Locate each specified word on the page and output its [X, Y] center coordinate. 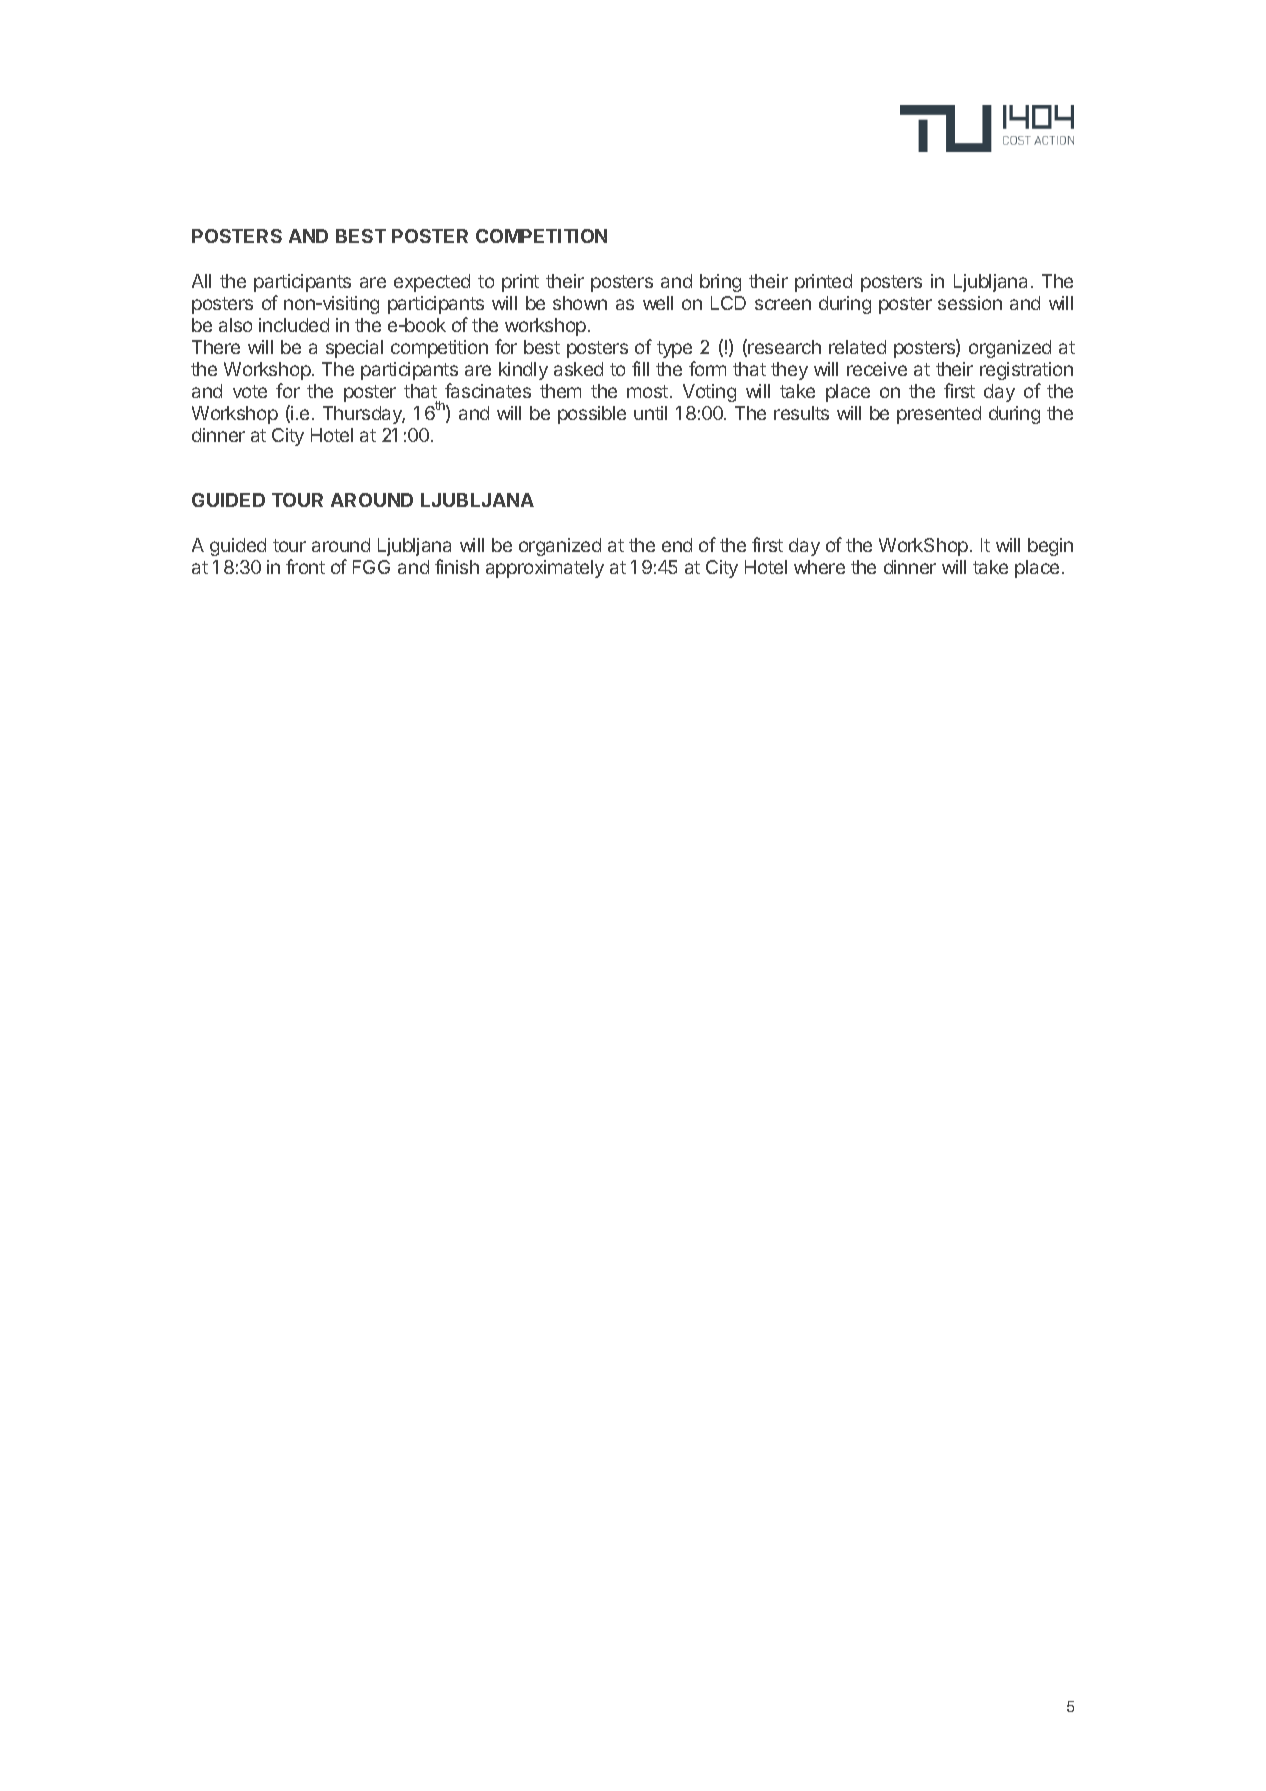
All [201, 281]
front [305, 566]
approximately [545, 569]
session [970, 303]
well [658, 303]
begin [1050, 547]
